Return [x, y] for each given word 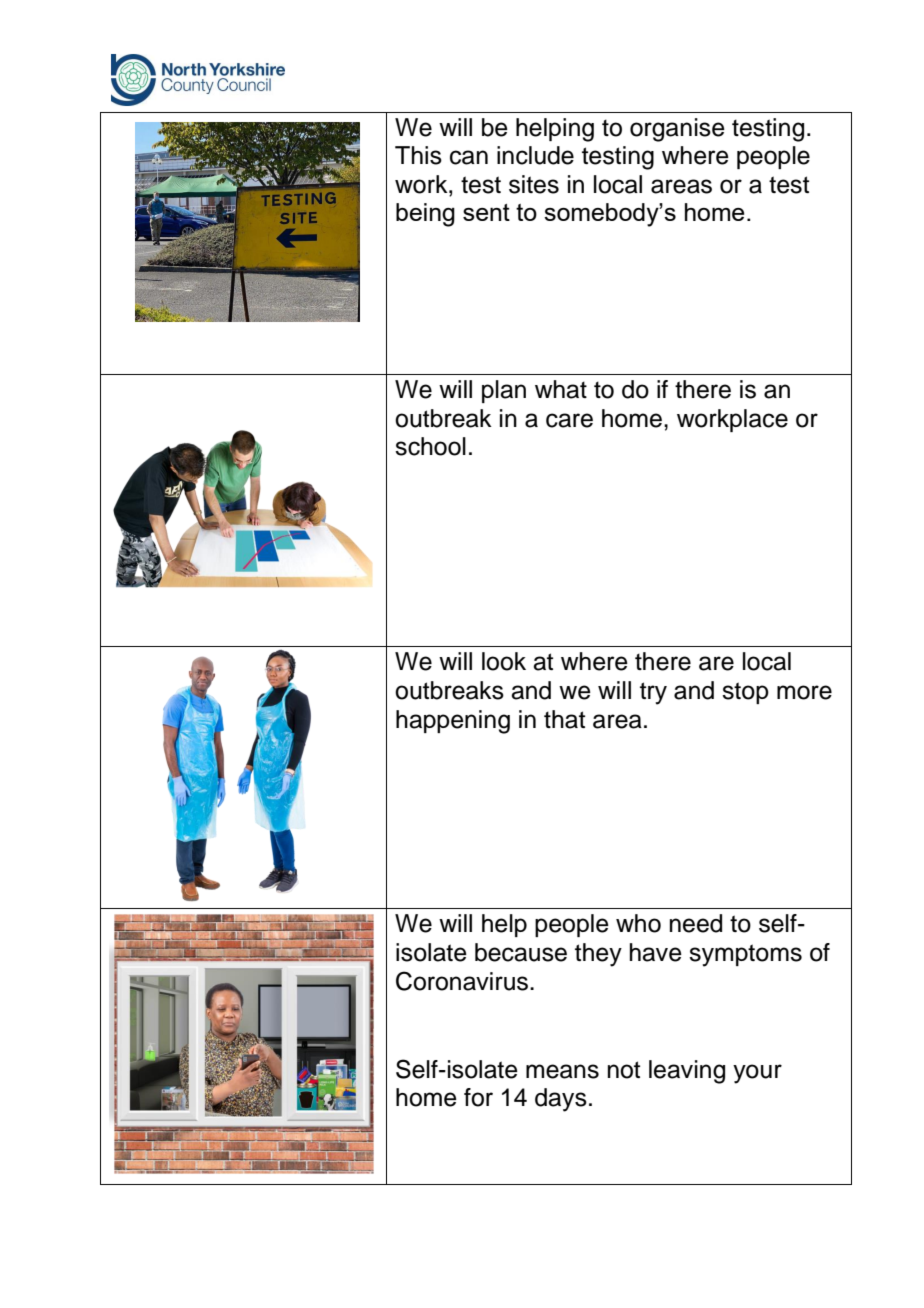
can [469, 157]
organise [677, 130]
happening [453, 722]
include [535, 155]
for [478, 1097]
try [653, 693]
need [696, 923]
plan [504, 391]
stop [745, 693]
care [569, 420]
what [561, 389]
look [504, 661]
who [638, 923]
